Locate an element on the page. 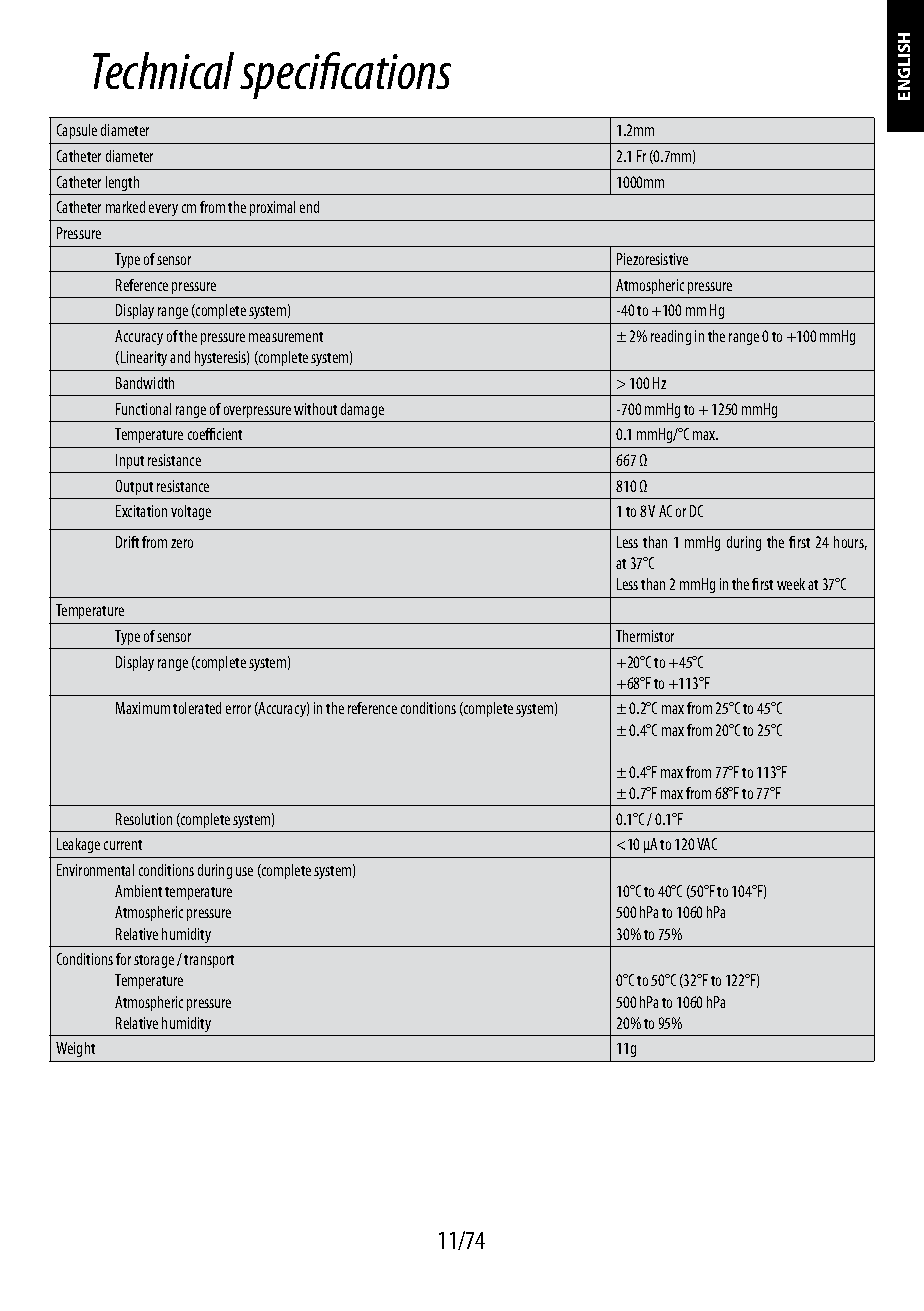 Image resolution: width=924 pixels, height=1311 pixels. week is located at coordinates (791, 584).
